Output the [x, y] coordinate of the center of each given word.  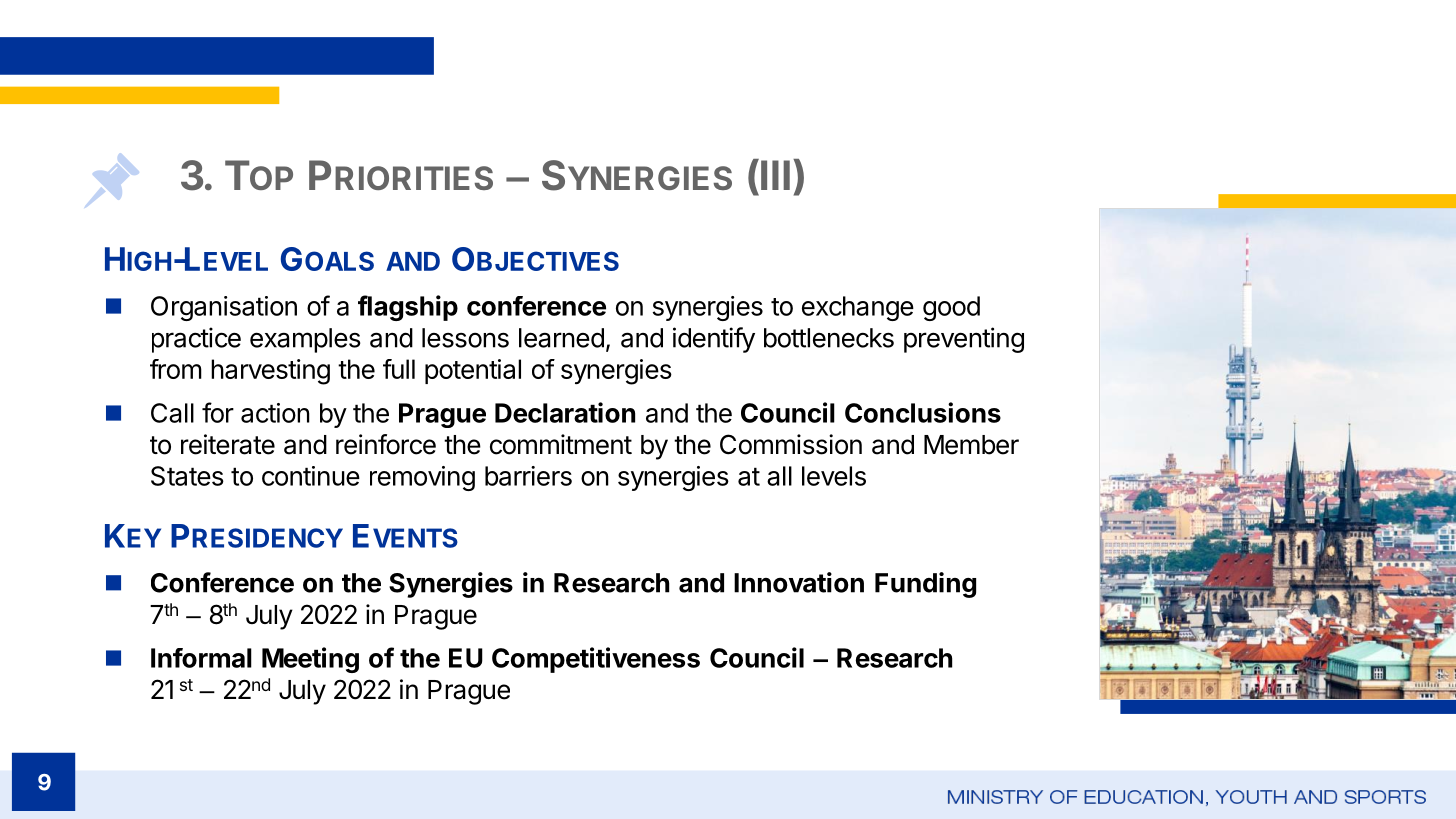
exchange [858, 308]
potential [473, 371]
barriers [528, 476]
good [951, 308]
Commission [791, 444]
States [187, 476]
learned [561, 338]
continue [311, 476]
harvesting [270, 372]
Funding [925, 585]
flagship [408, 308]
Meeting [310, 660]
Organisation [224, 308]
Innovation [799, 582]
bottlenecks [829, 338]
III [775, 175]
